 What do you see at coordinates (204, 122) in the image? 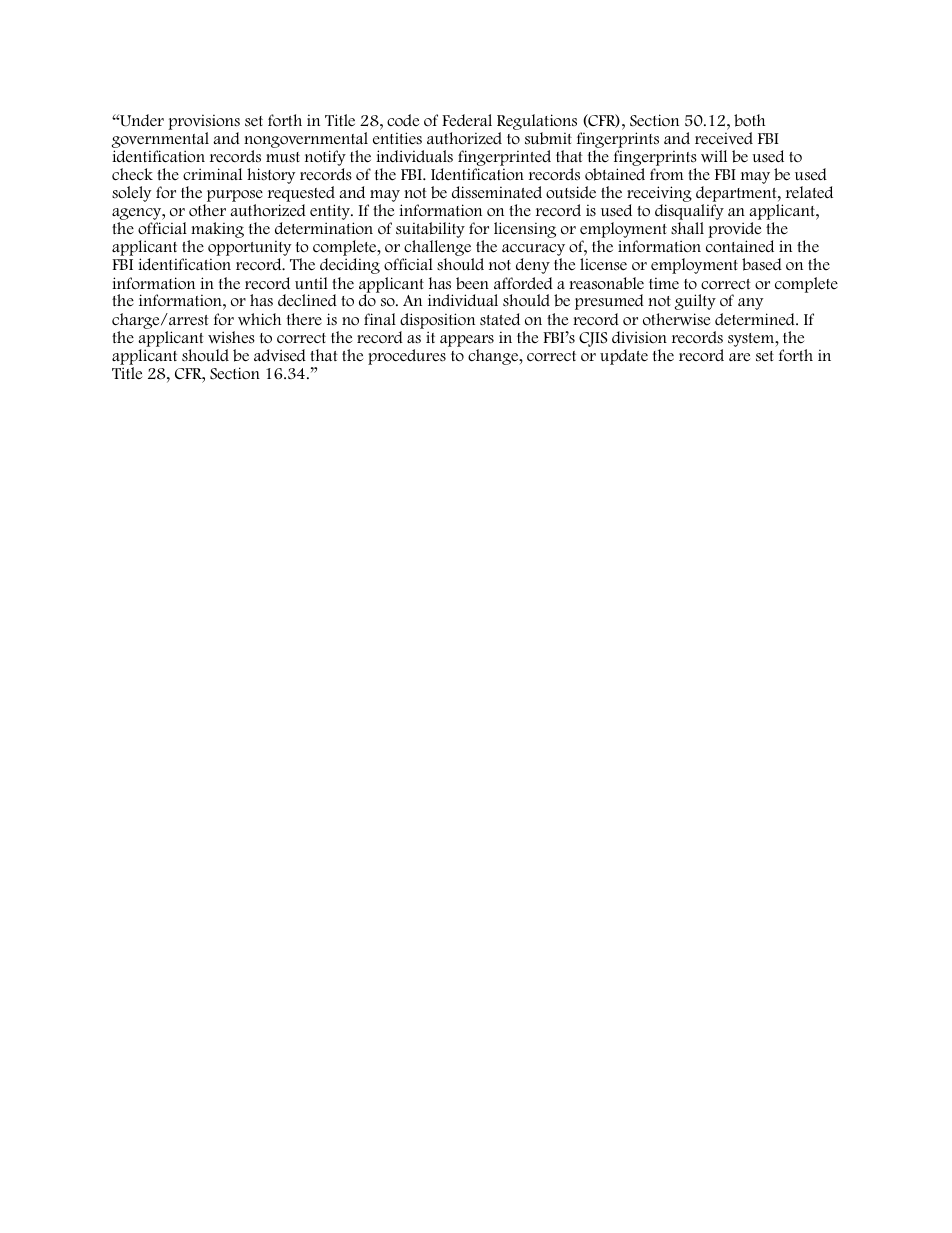
I see `provisions` at bounding box center [204, 122].
